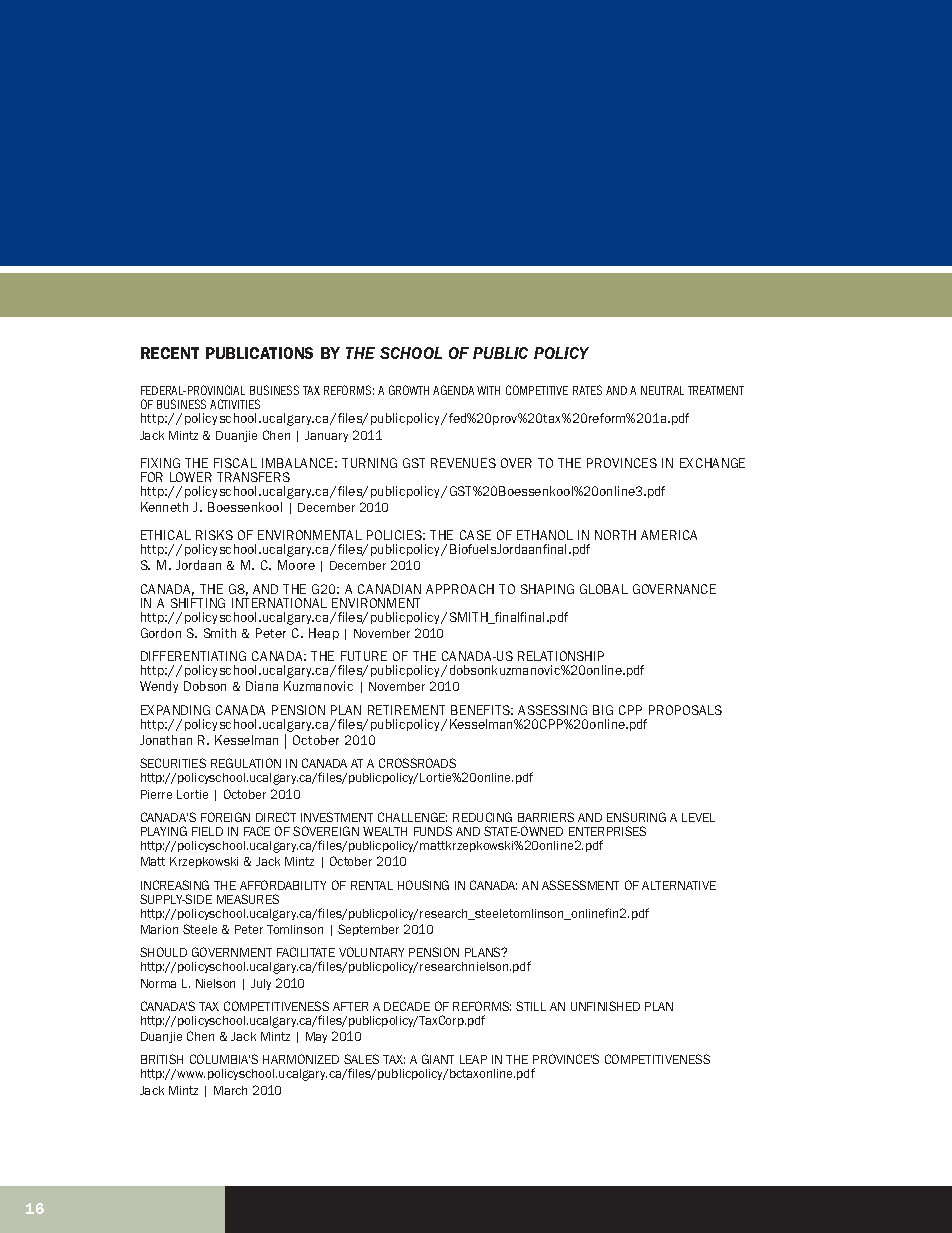 Image resolution: width=952 pixels, height=1233 pixels. What do you see at coordinates (423, 885) in the image?
I see `HOUSING` at bounding box center [423, 885].
